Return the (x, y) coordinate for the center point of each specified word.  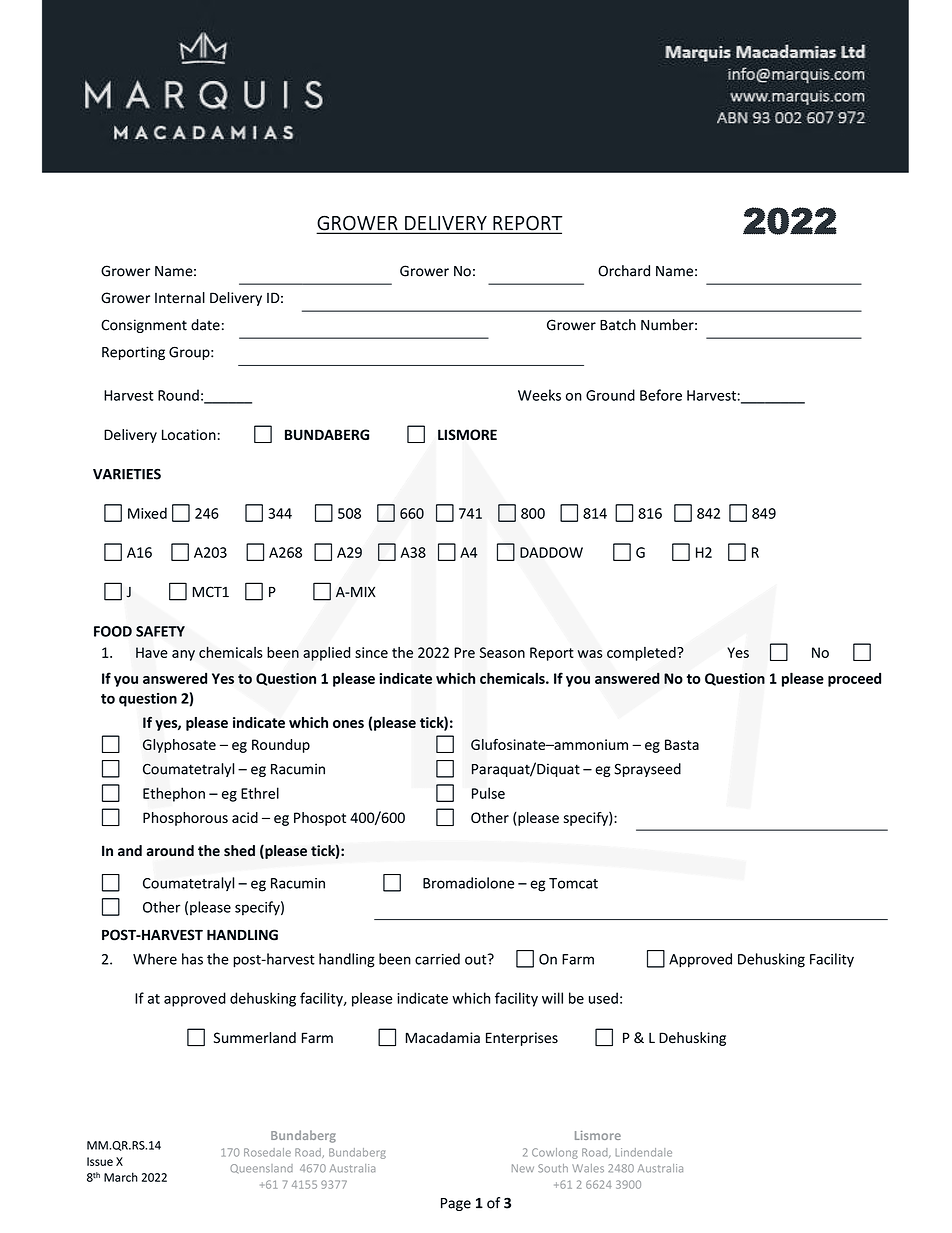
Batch (618, 325)
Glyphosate (179, 746)
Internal (180, 298)
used (603, 998)
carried (437, 959)
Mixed (147, 513)
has (192, 959)
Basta (682, 744)
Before (661, 395)
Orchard (624, 271)
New (523, 1168)
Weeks (539, 395)
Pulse (488, 793)
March (121, 1177)
